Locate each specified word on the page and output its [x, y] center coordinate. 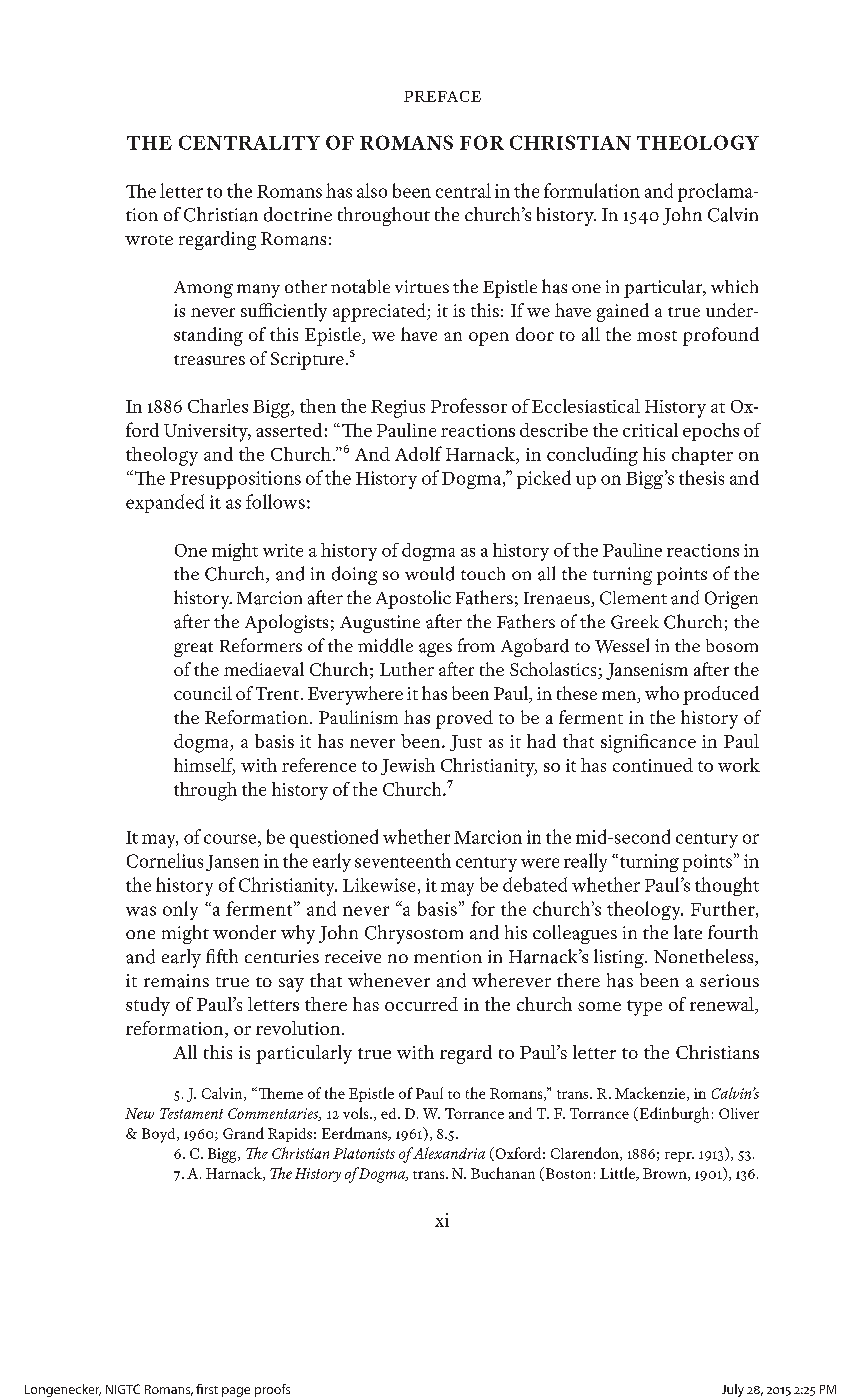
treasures [209, 360]
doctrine [298, 214]
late [688, 932]
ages [435, 650]
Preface [442, 96]
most [657, 336]
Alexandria [447, 1153]
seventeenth [403, 860]
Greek [635, 622]
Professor [469, 405]
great [193, 649]
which [734, 286]
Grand [243, 1133]
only [180, 910]
